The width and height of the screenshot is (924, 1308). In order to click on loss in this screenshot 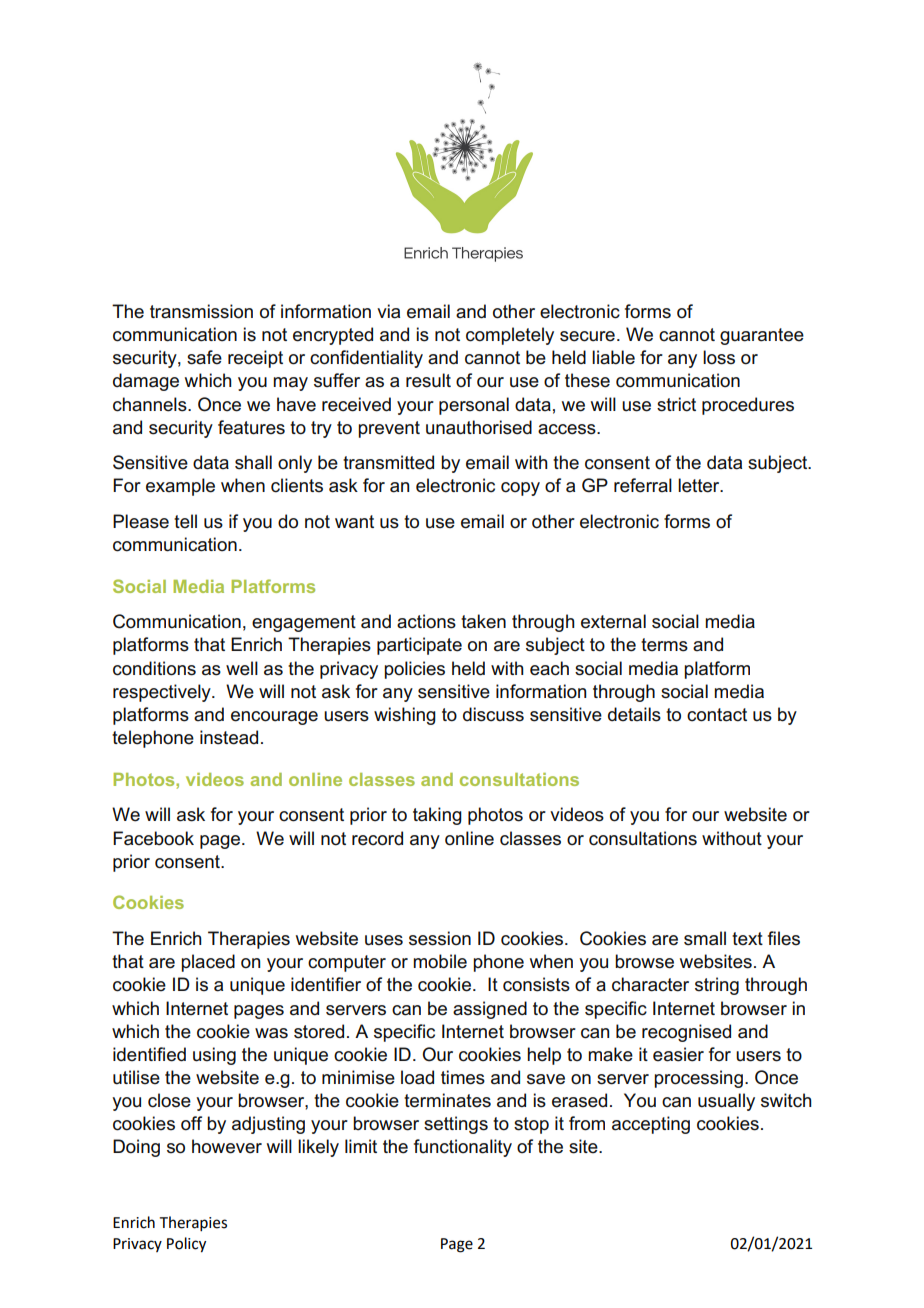, I will do `click(719, 357)`.
